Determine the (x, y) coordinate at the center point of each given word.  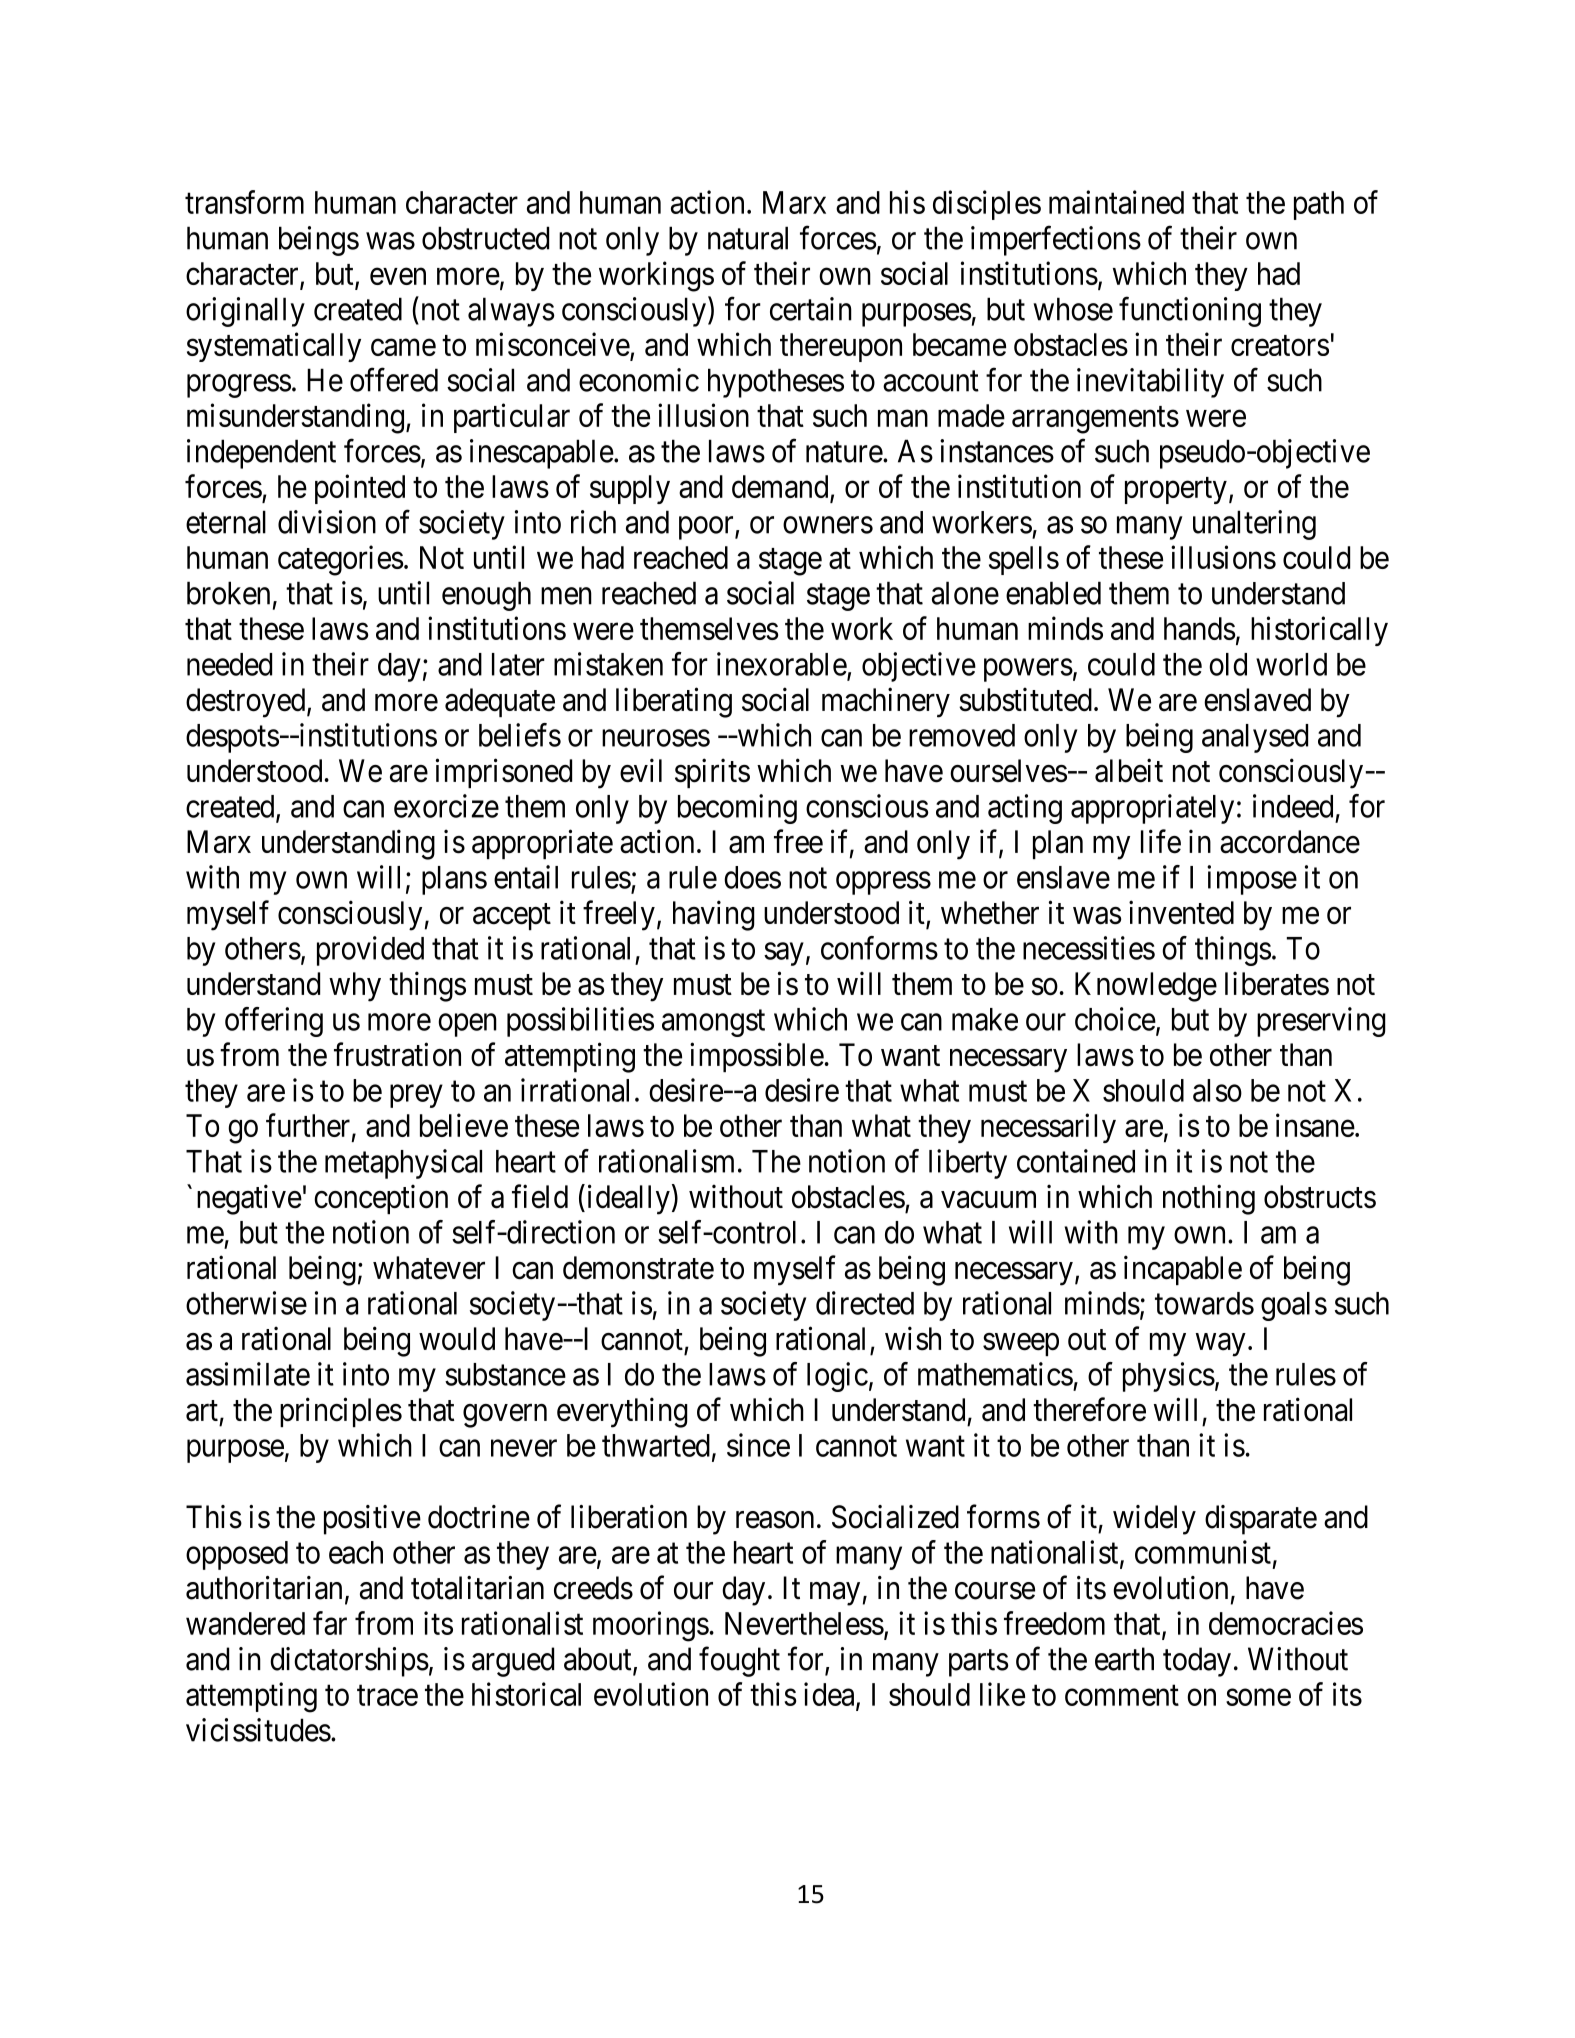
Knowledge (1146, 987)
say (784, 954)
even (398, 276)
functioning (1190, 312)
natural (748, 238)
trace (387, 1695)
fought (739, 1662)
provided (370, 951)
